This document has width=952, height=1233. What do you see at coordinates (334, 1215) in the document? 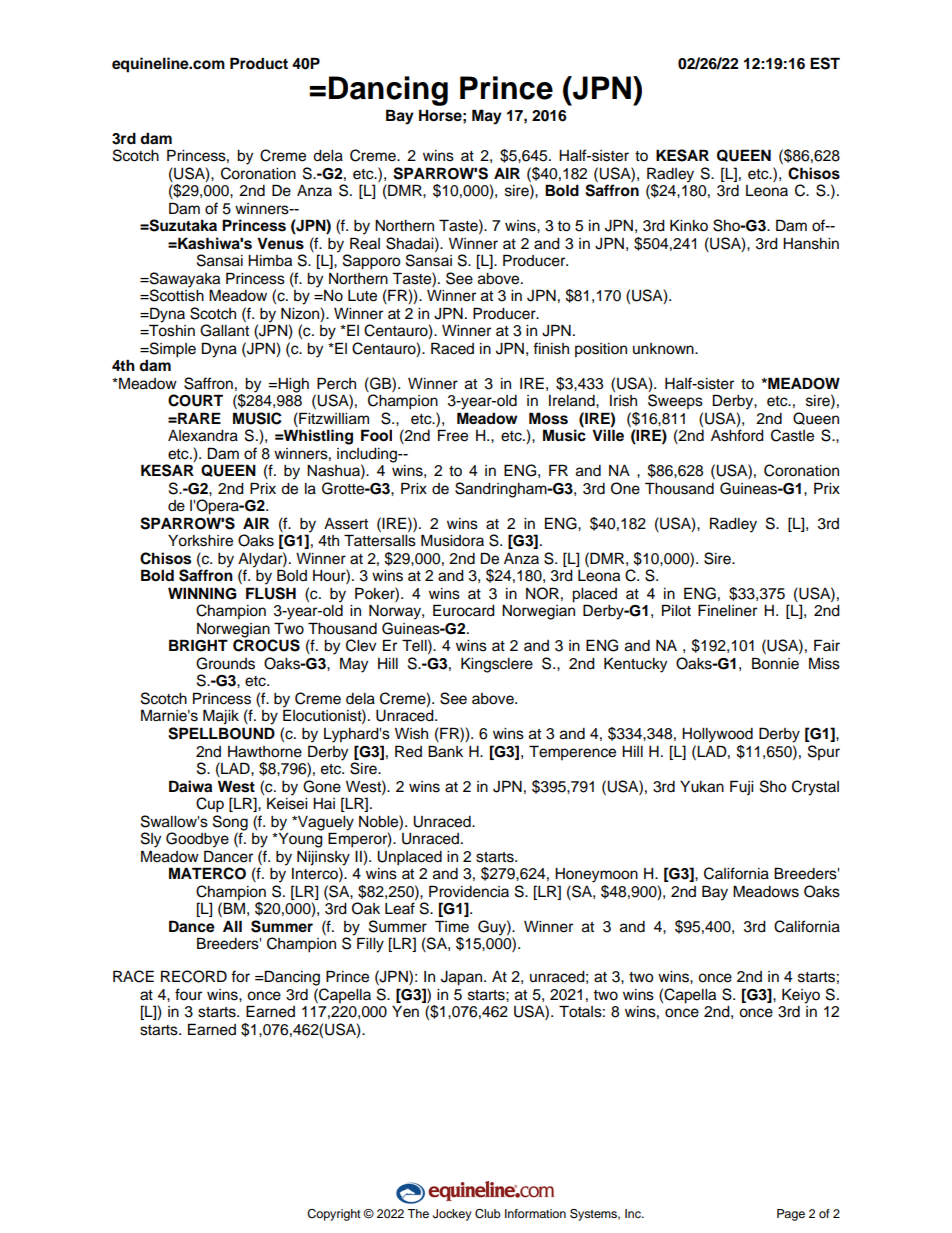
I see `Copyright` at bounding box center [334, 1215].
